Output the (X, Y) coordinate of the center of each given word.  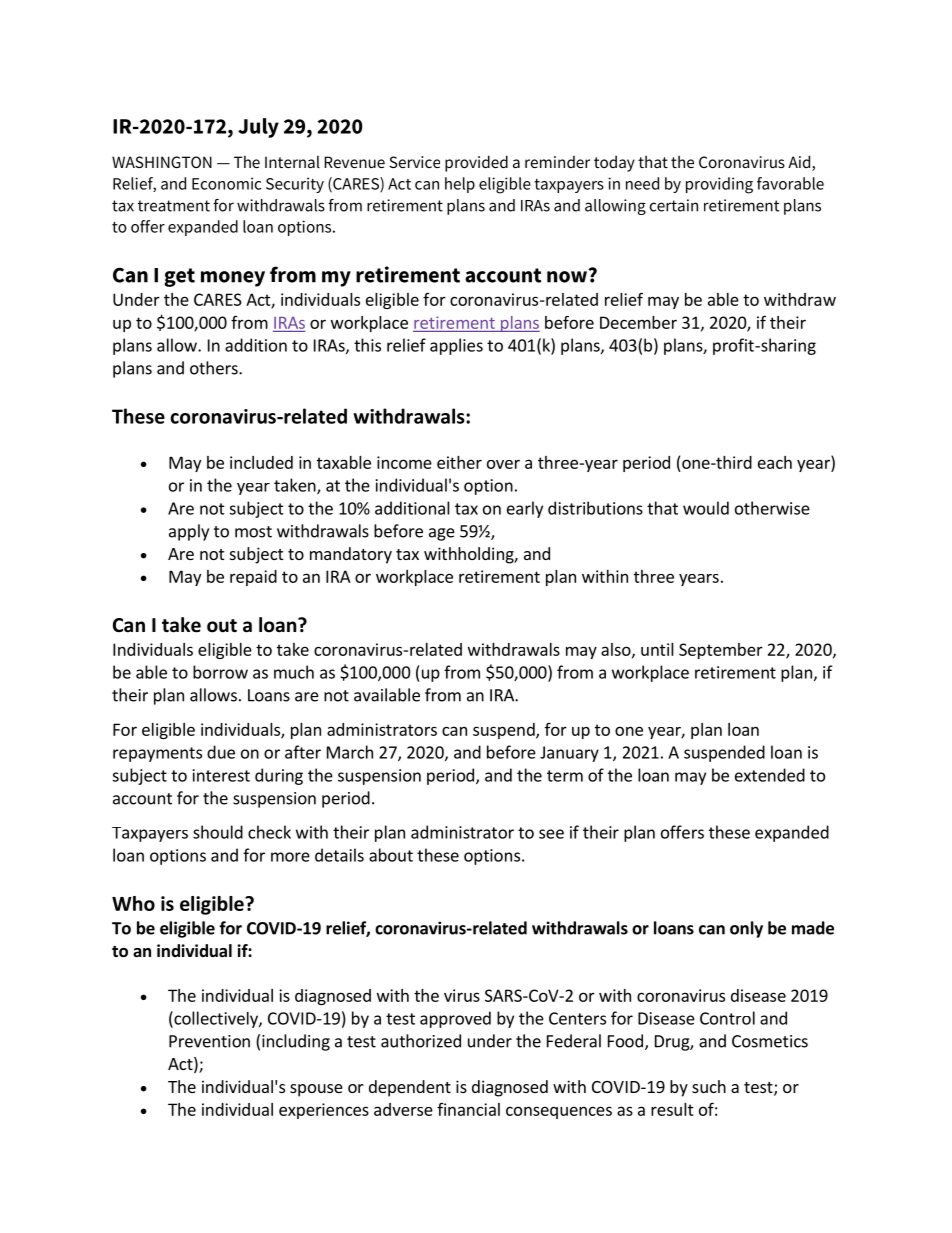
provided (476, 163)
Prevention (209, 1041)
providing (719, 185)
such (709, 1086)
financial (468, 1109)
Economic (226, 183)
